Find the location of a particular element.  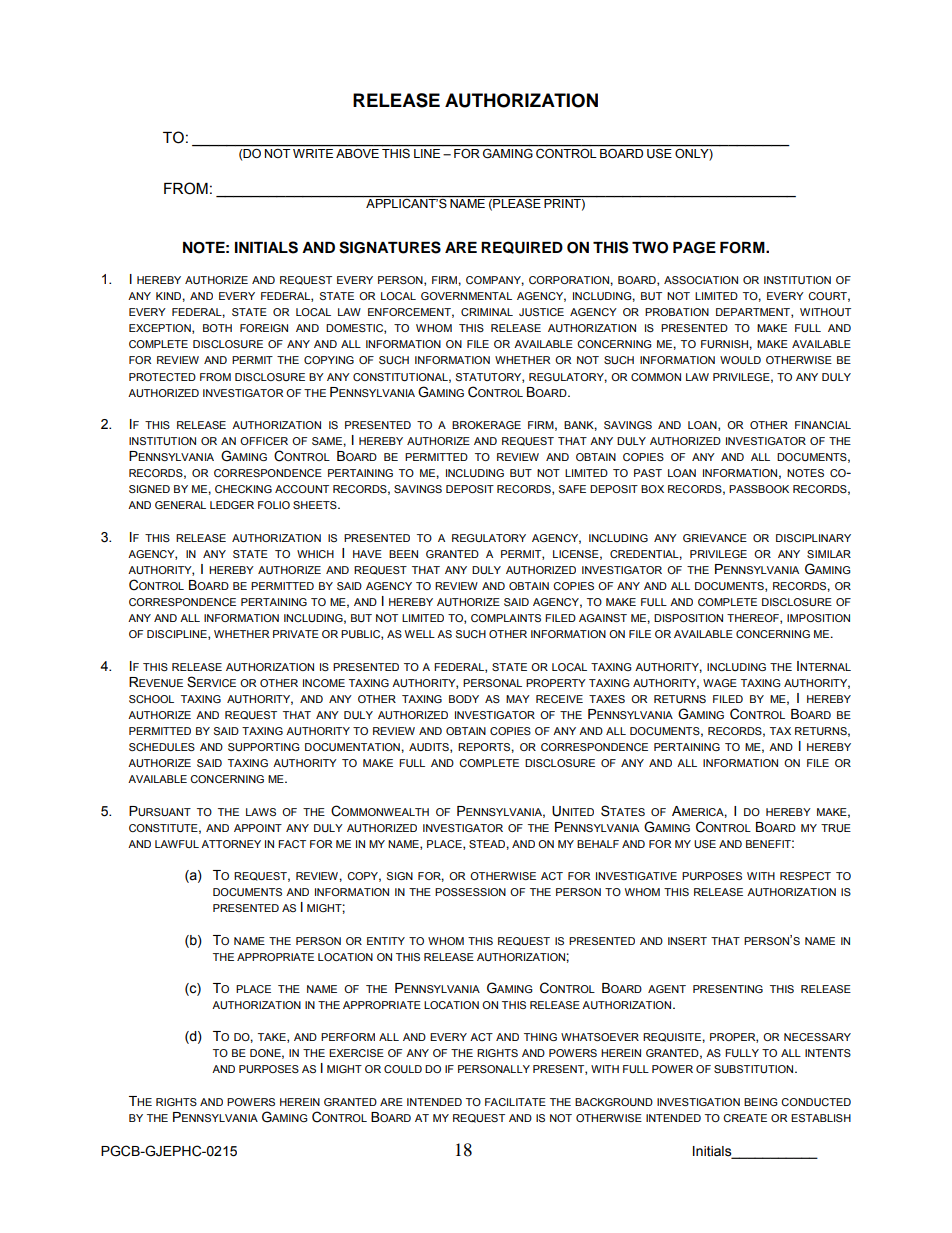

COMPLAINTS is located at coordinates (506, 618).
